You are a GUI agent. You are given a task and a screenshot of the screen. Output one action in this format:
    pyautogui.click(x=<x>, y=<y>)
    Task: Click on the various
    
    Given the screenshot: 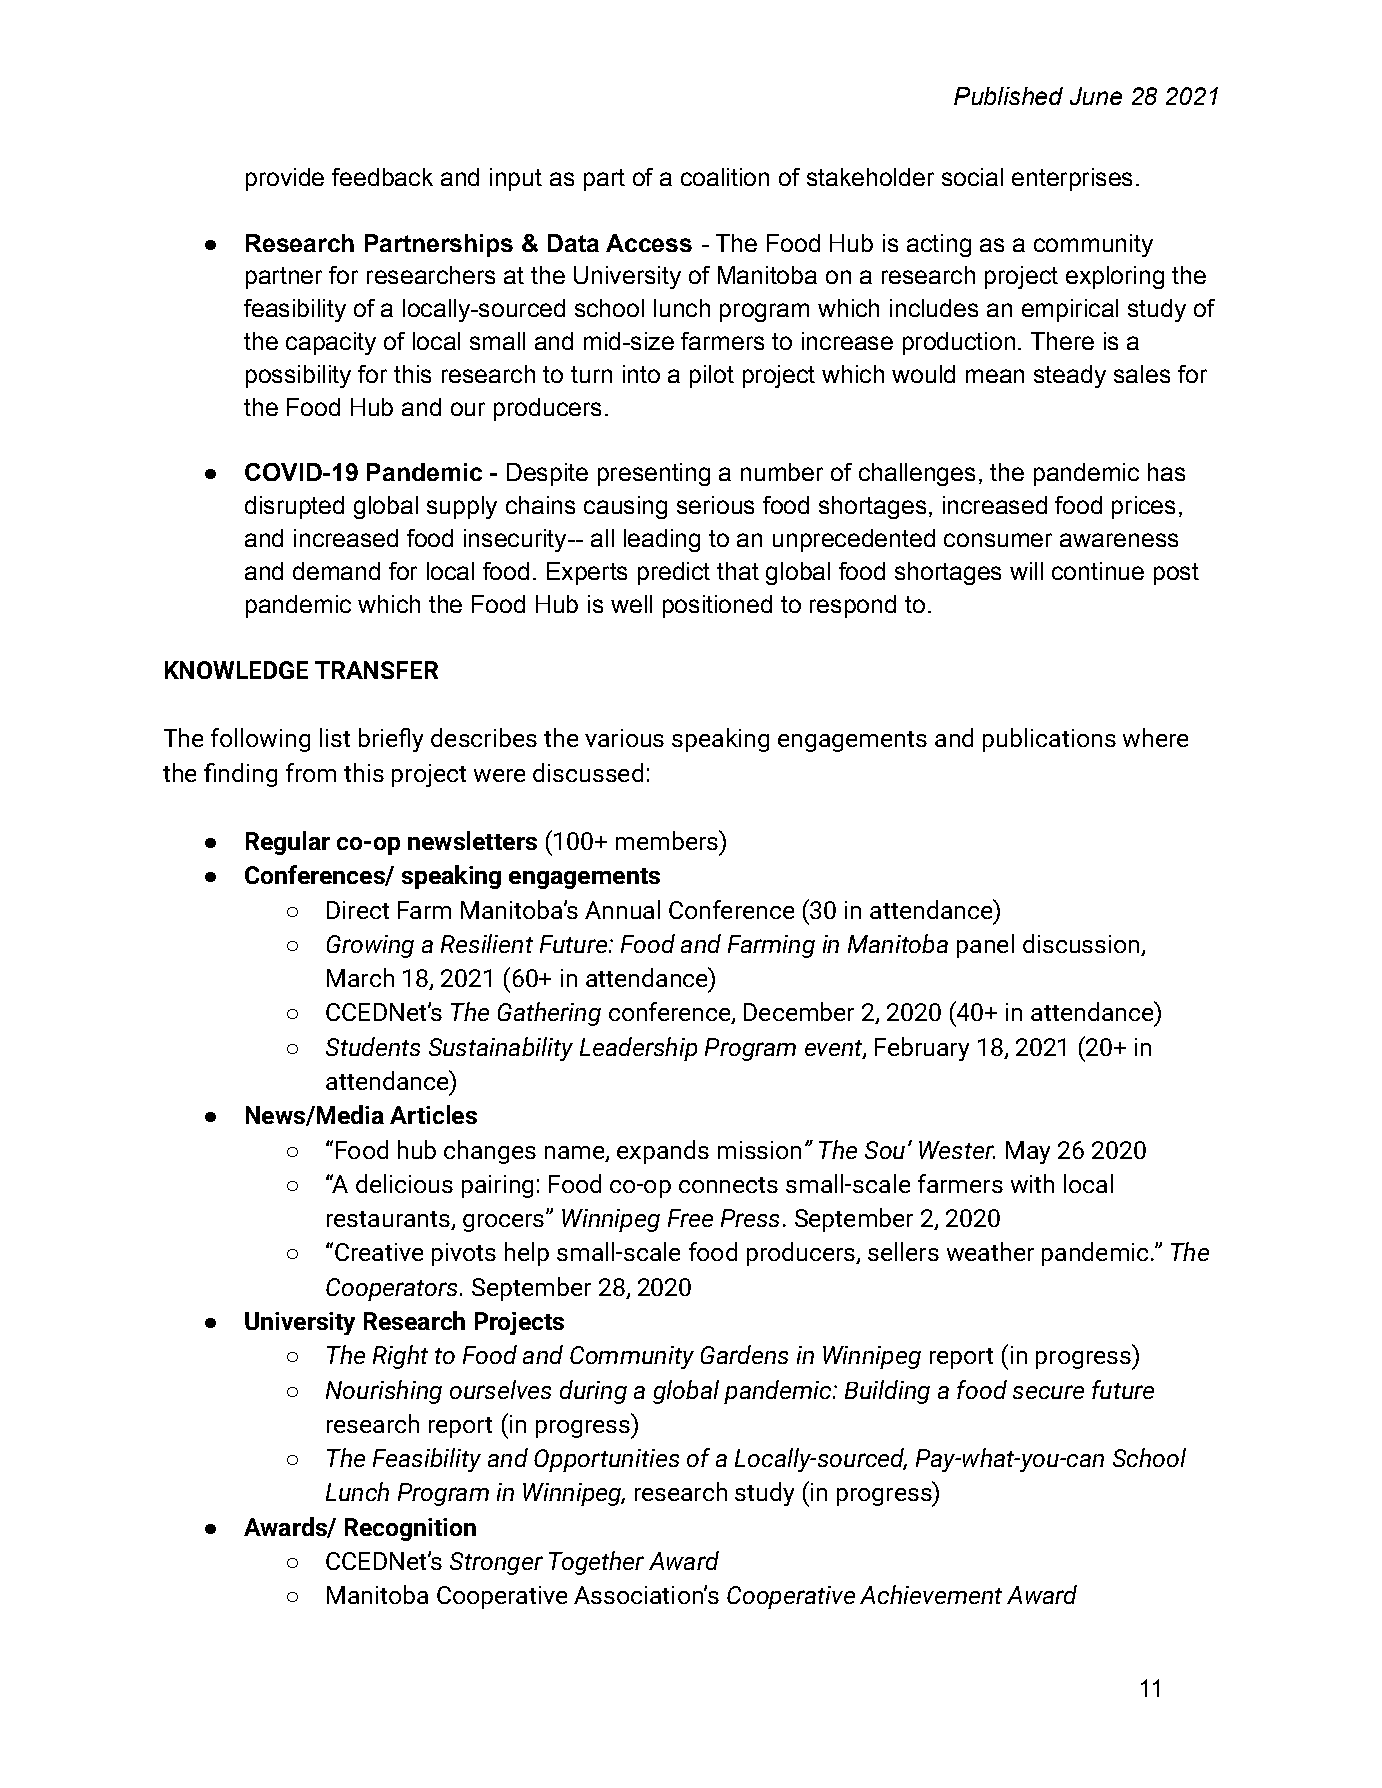 What is the action you would take?
    pyautogui.click(x=624, y=738)
